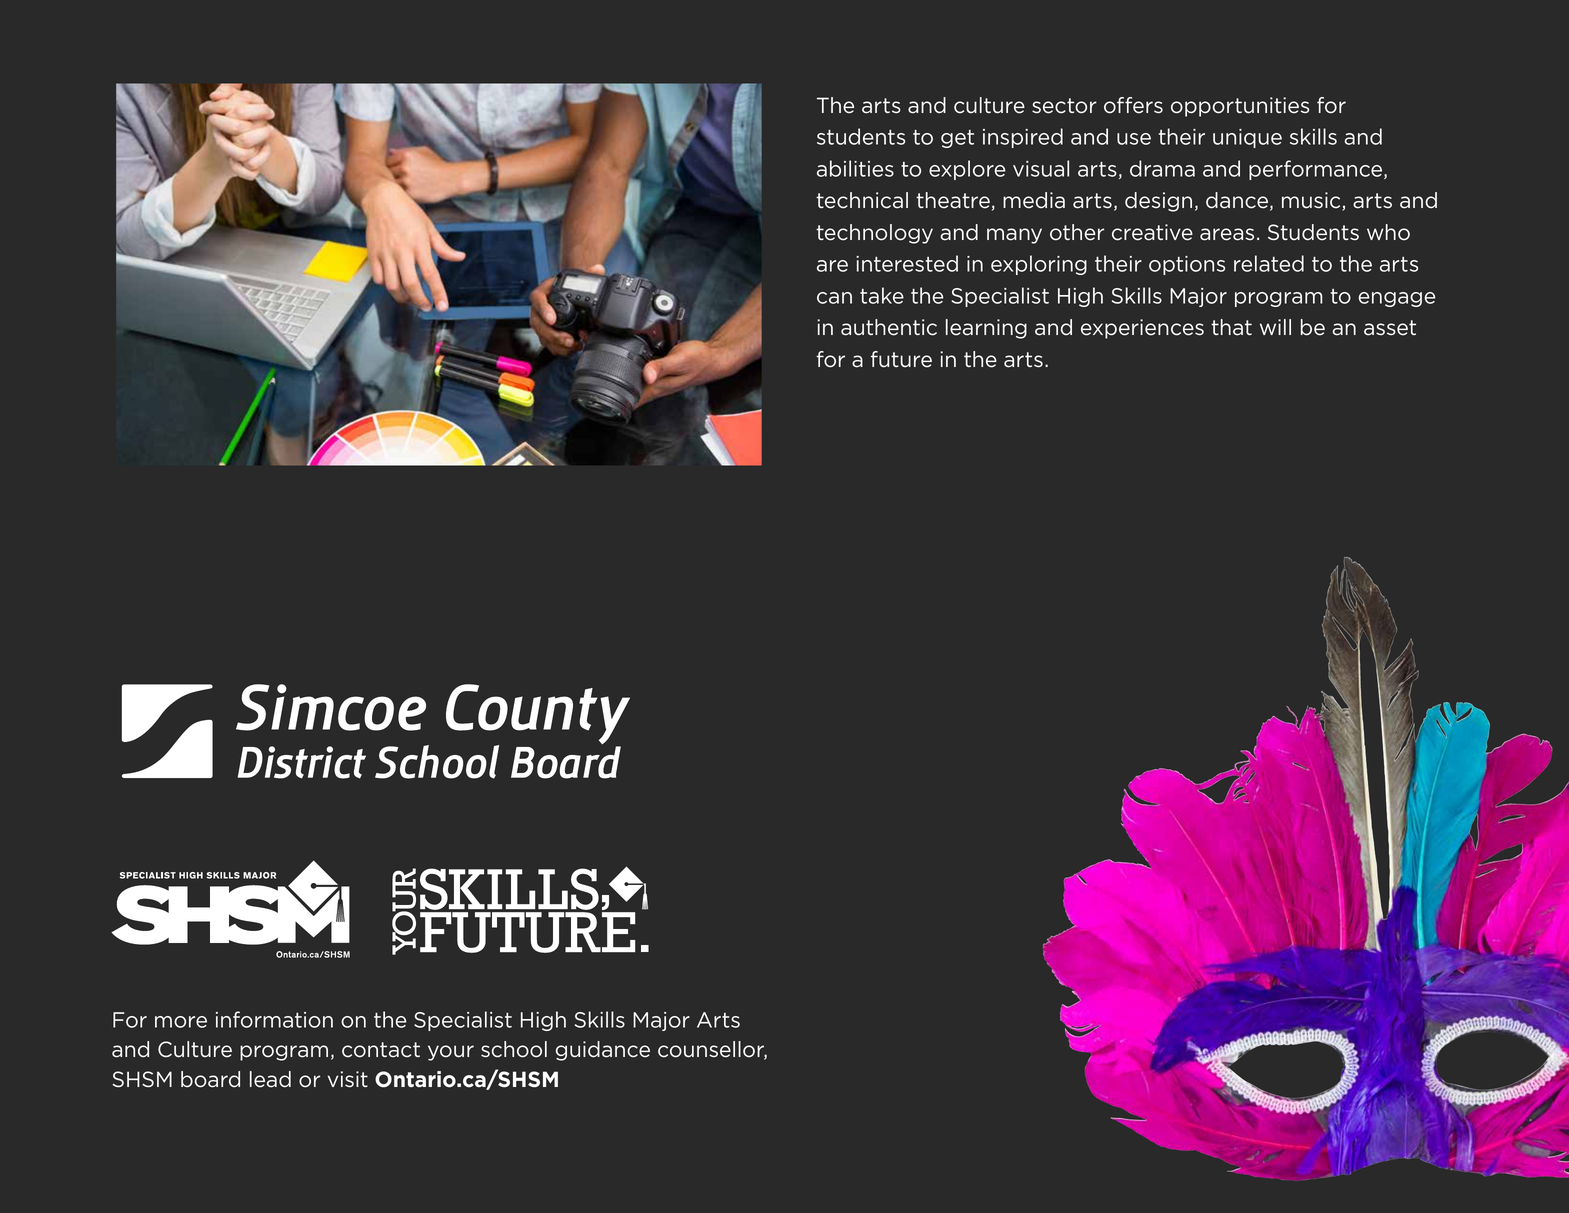  I want to click on contact, so click(381, 1050).
